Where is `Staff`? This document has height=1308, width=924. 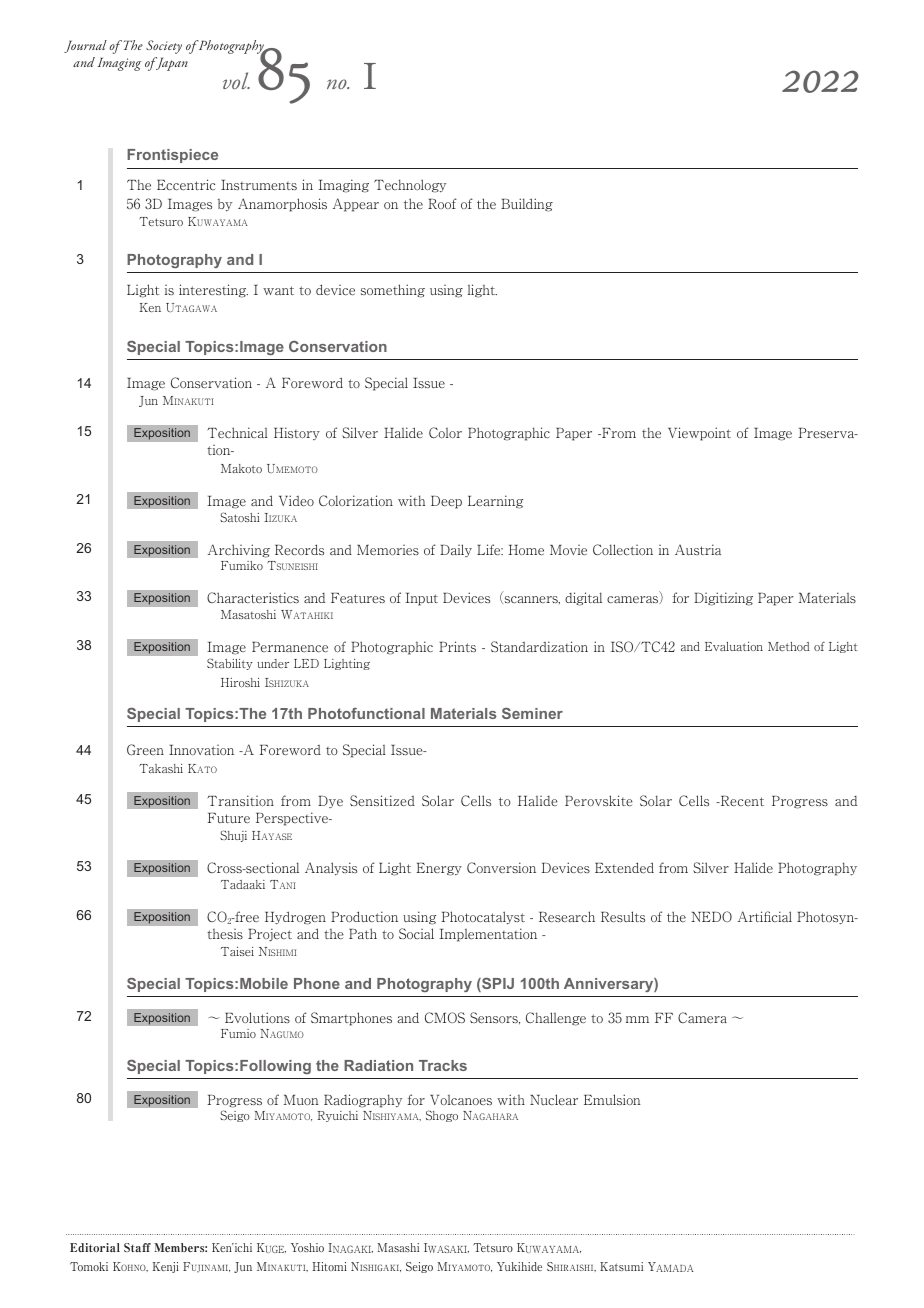 Staff is located at coordinates (137, 1247).
